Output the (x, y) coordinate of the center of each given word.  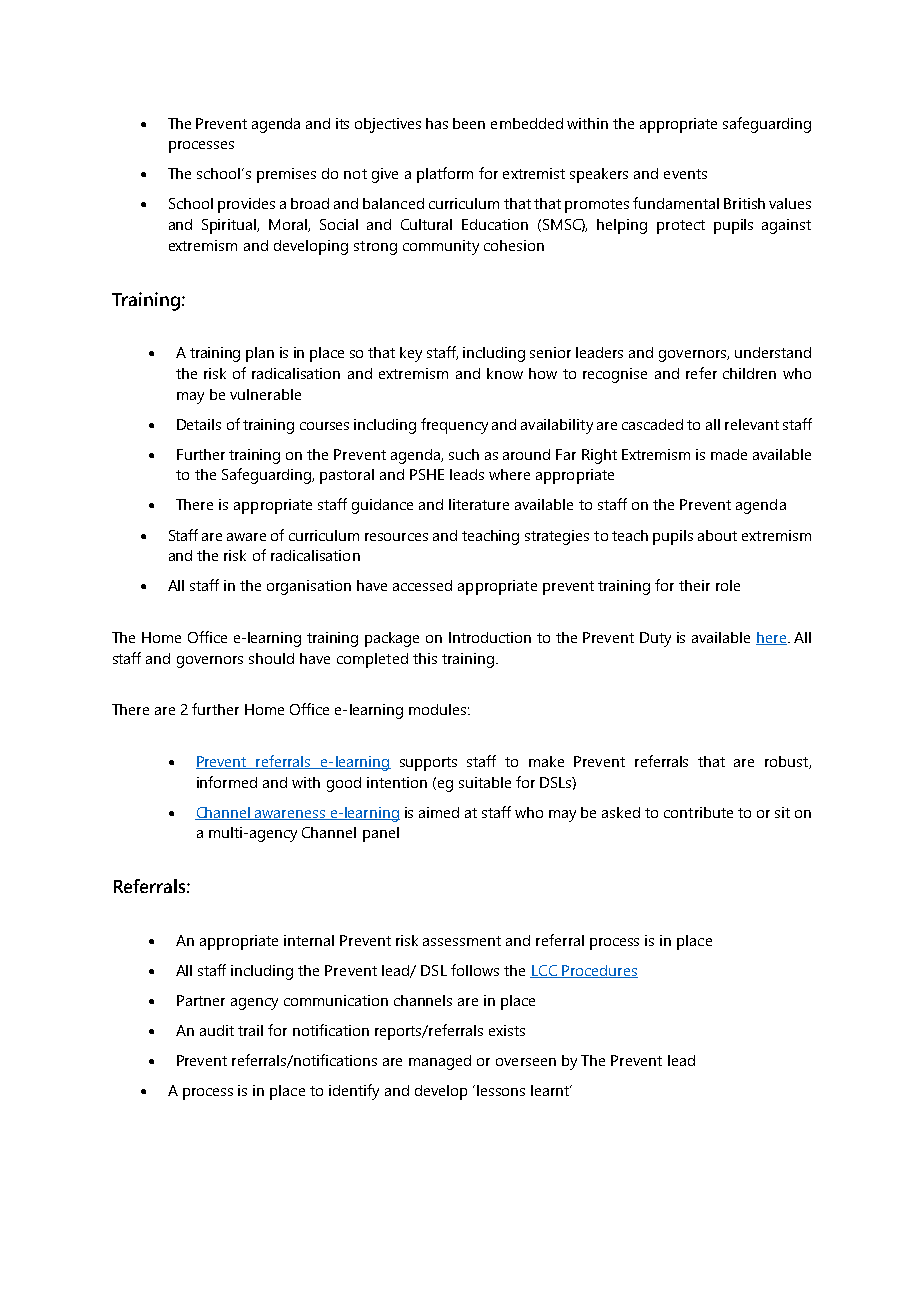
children (749, 373)
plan (260, 354)
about (717, 535)
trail (250, 1030)
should (271, 658)
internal (309, 940)
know (505, 373)
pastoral (347, 476)
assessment (462, 941)
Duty (655, 639)
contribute (698, 812)
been (469, 123)
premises (286, 175)
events (685, 174)
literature (479, 504)
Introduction (490, 637)
